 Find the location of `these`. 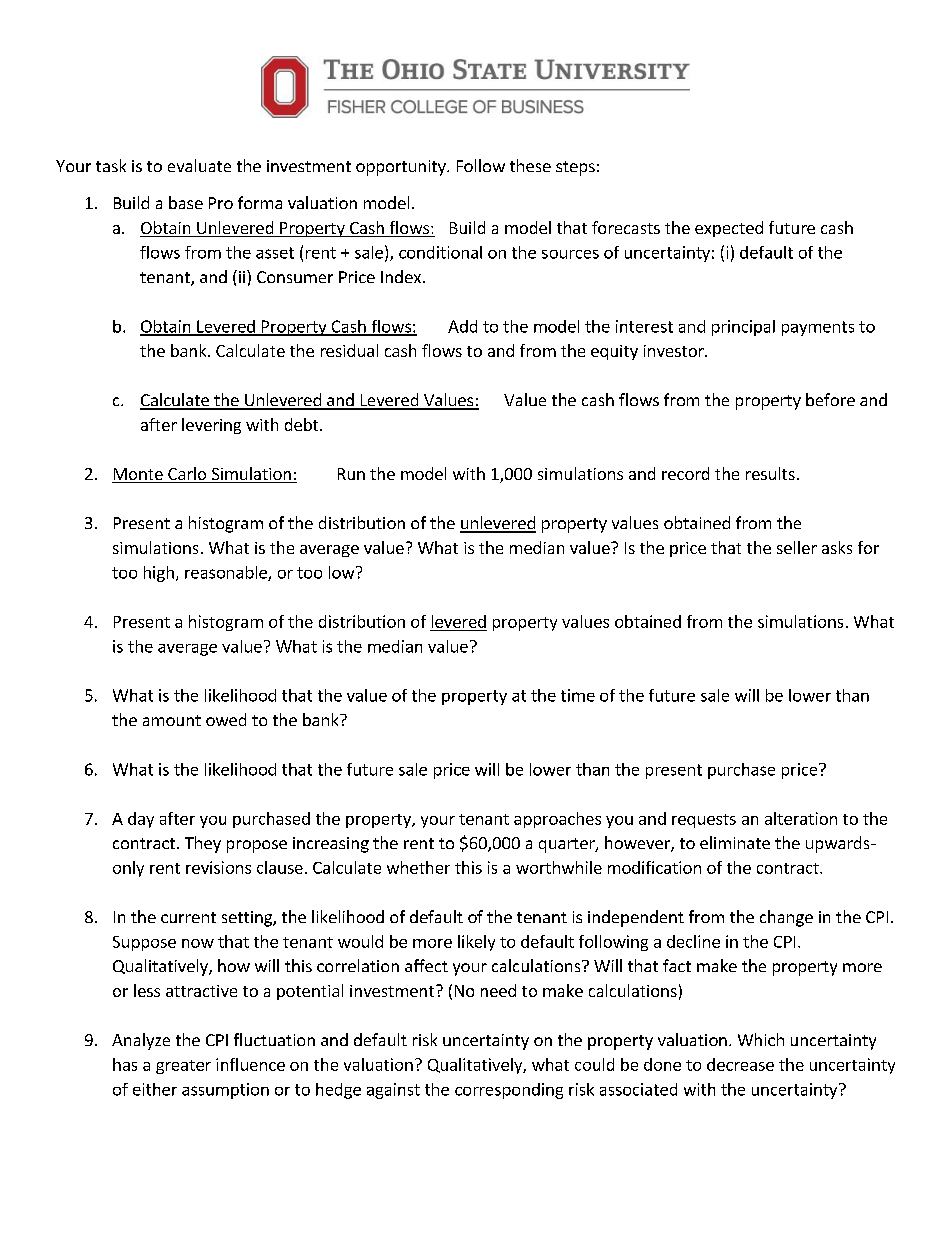

these is located at coordinates (530, 165).
